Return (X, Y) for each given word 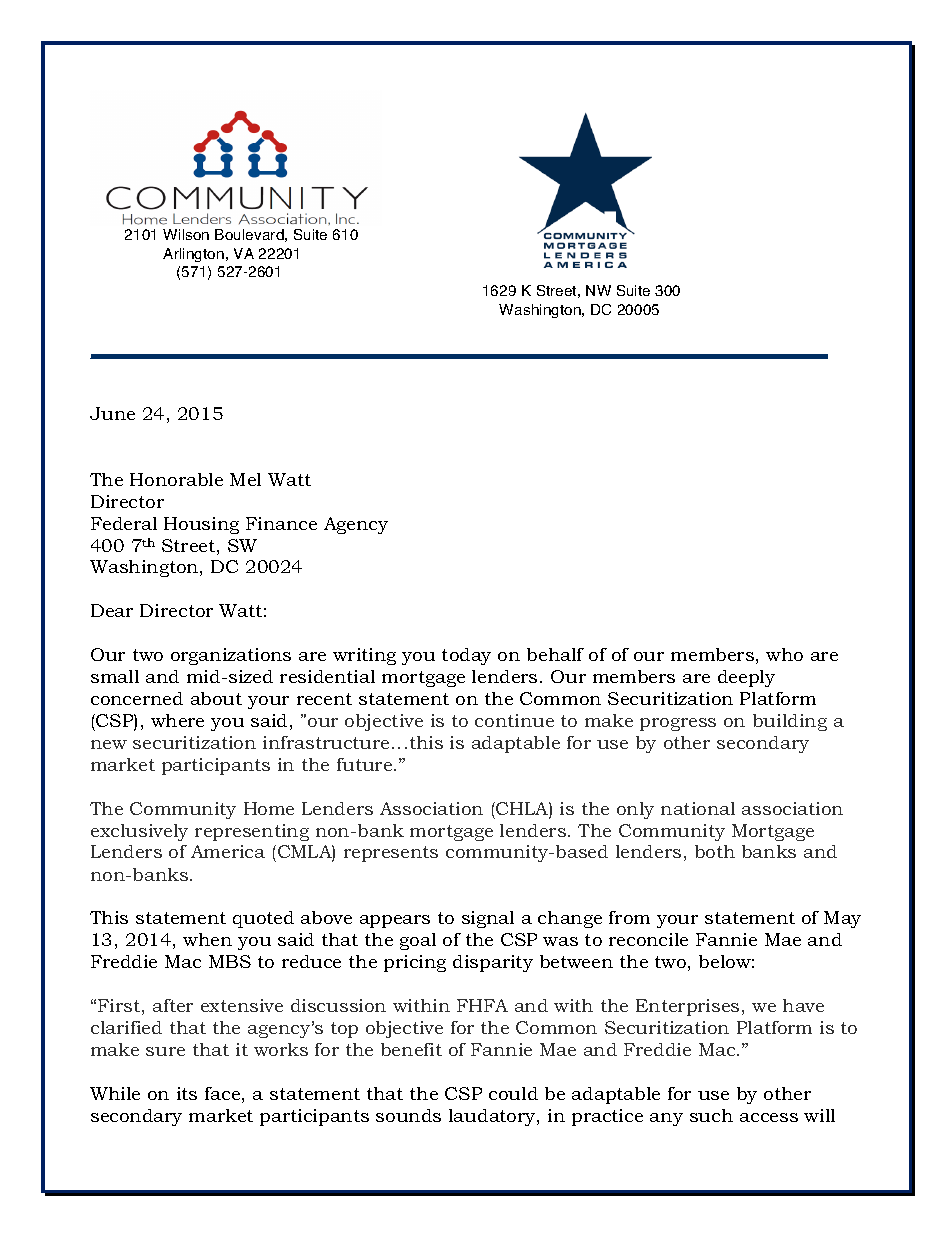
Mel (245, 479)
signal (488, 919)
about (216, 698)
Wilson (186, 234)
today (466, 656)
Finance (281, 523)
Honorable (176, 479)
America (228, 851)
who (784, 654)
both (715, 851)
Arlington (193, 255)
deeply (746, 678)
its (187, 1093)
